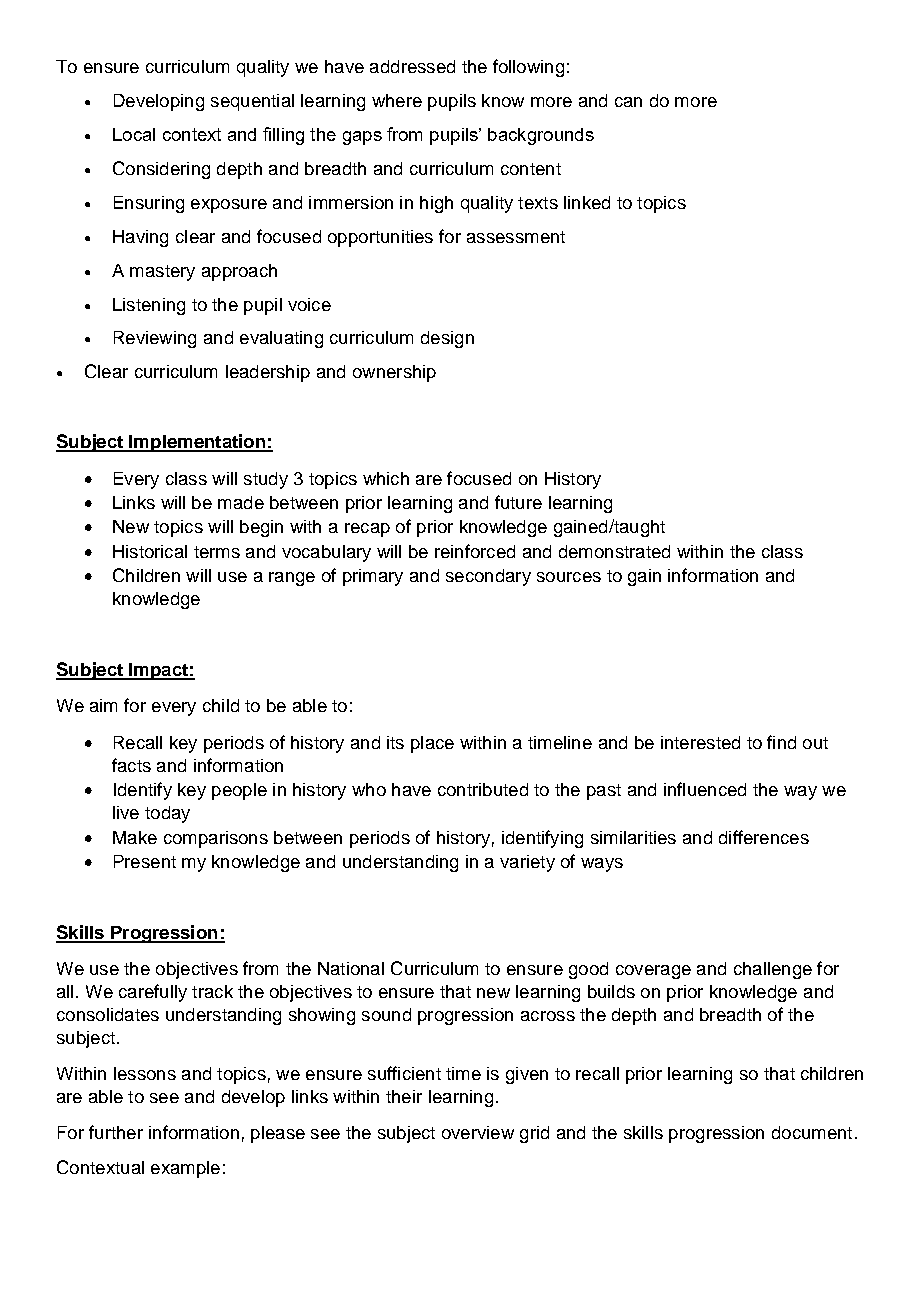  What do you see at coordinates (397, 100) in the screenshot?
I see `where` at bounding box center [397, 100].
